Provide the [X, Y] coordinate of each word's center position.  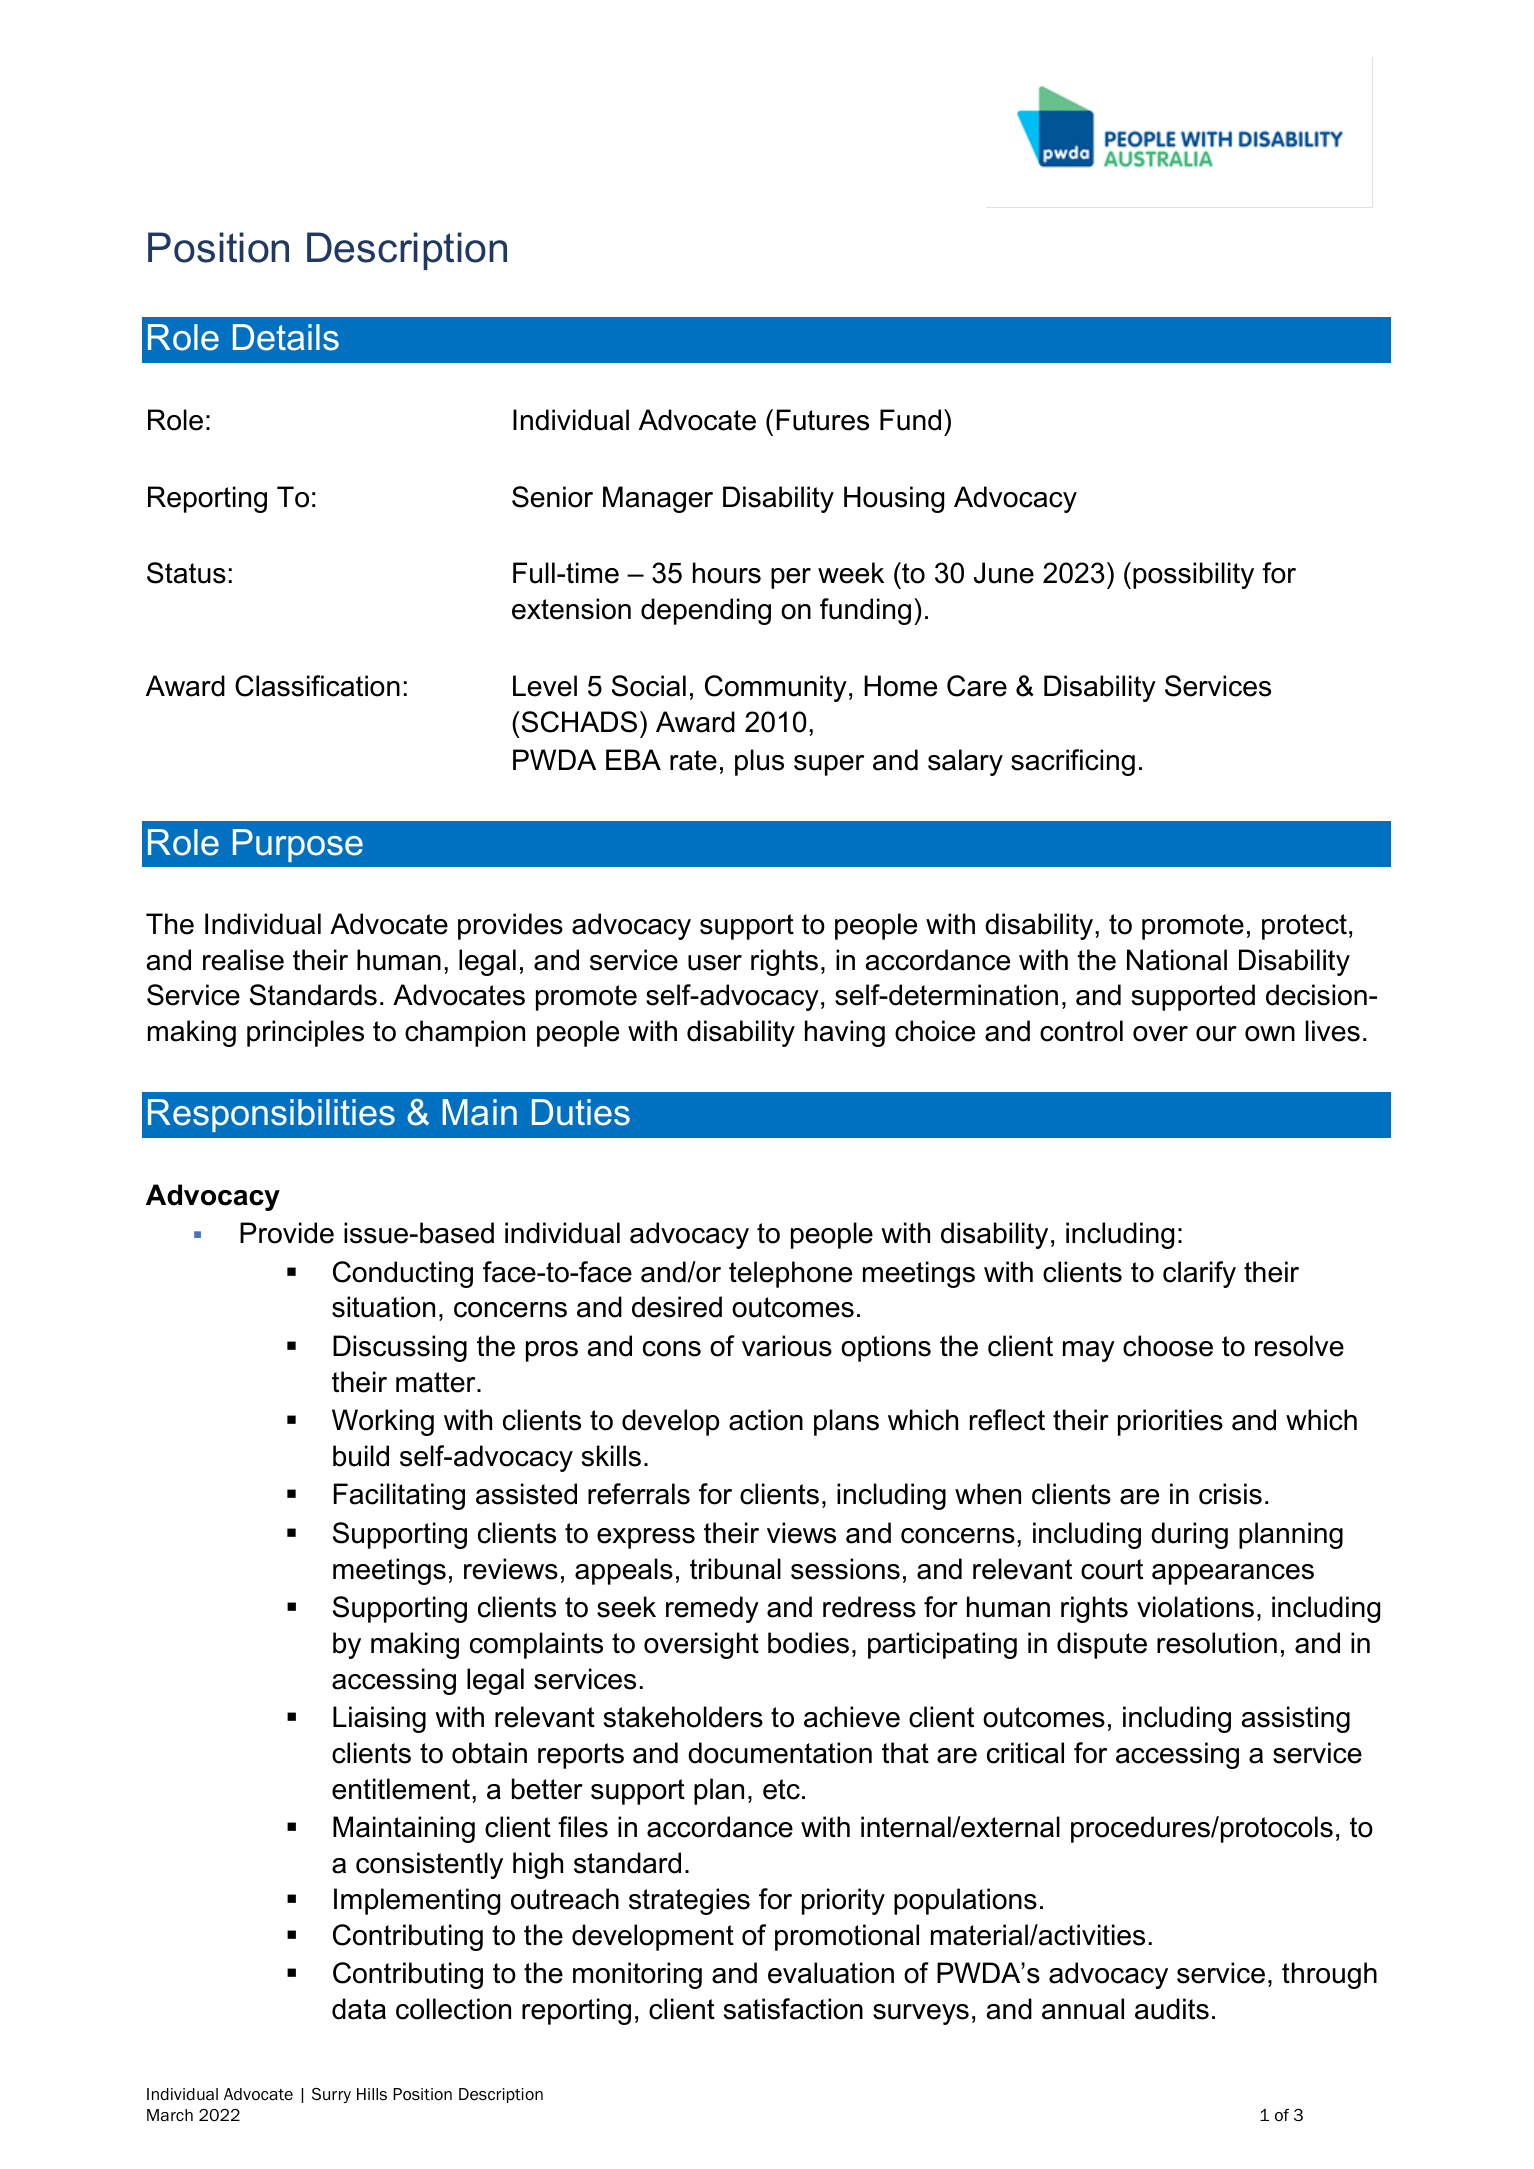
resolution [1217, 1643]
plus [759, 762]
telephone [790, 1274]
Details [286, 337]
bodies [808, 1643]
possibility [1193, 575]
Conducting [403, 1274]
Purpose [298, 845]
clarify [1199, 1274]
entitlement [402, 1789]
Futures [823, 420]
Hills [372, 2094]
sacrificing [1073, 762]
